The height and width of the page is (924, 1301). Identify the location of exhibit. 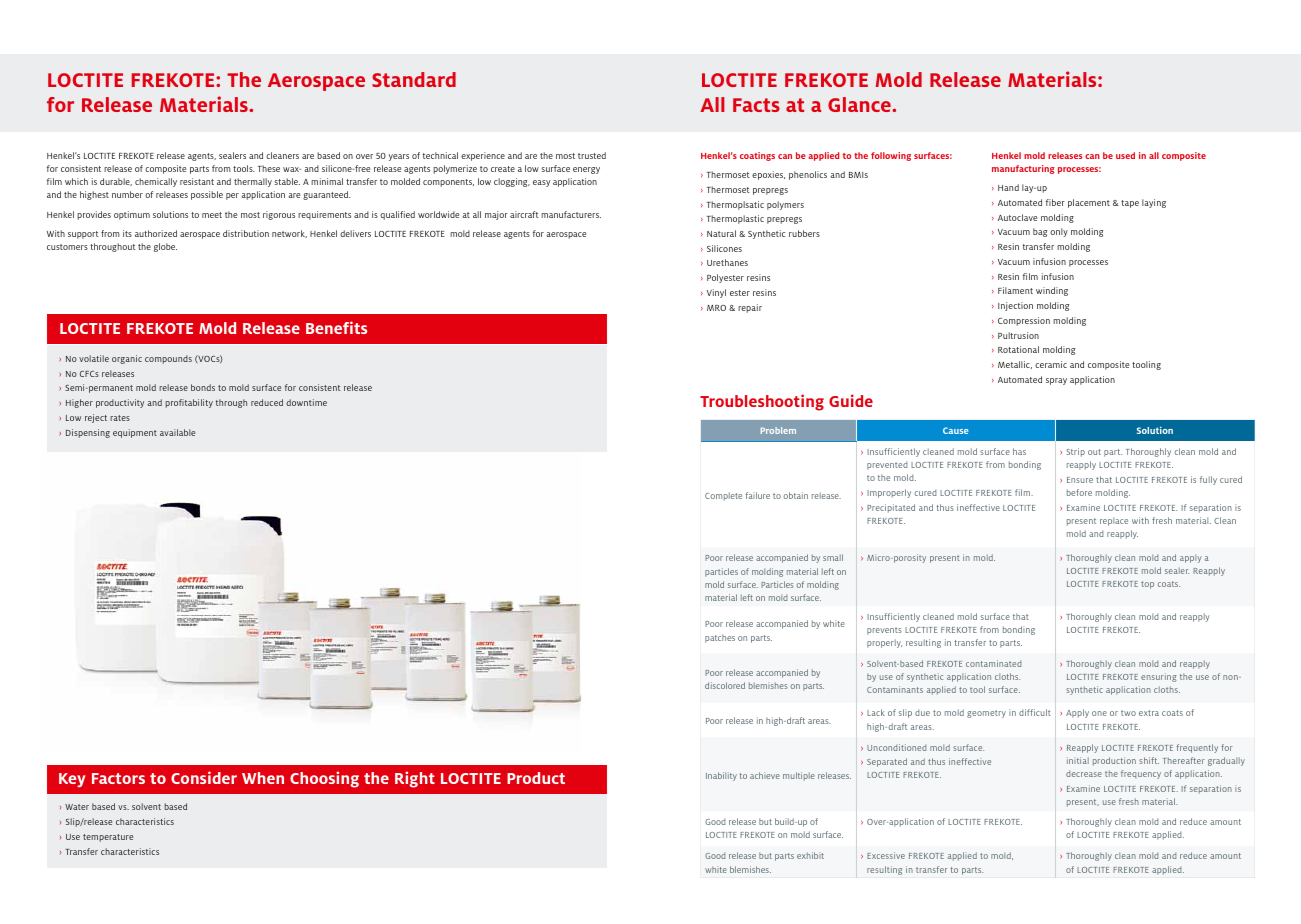
(810, 855).
